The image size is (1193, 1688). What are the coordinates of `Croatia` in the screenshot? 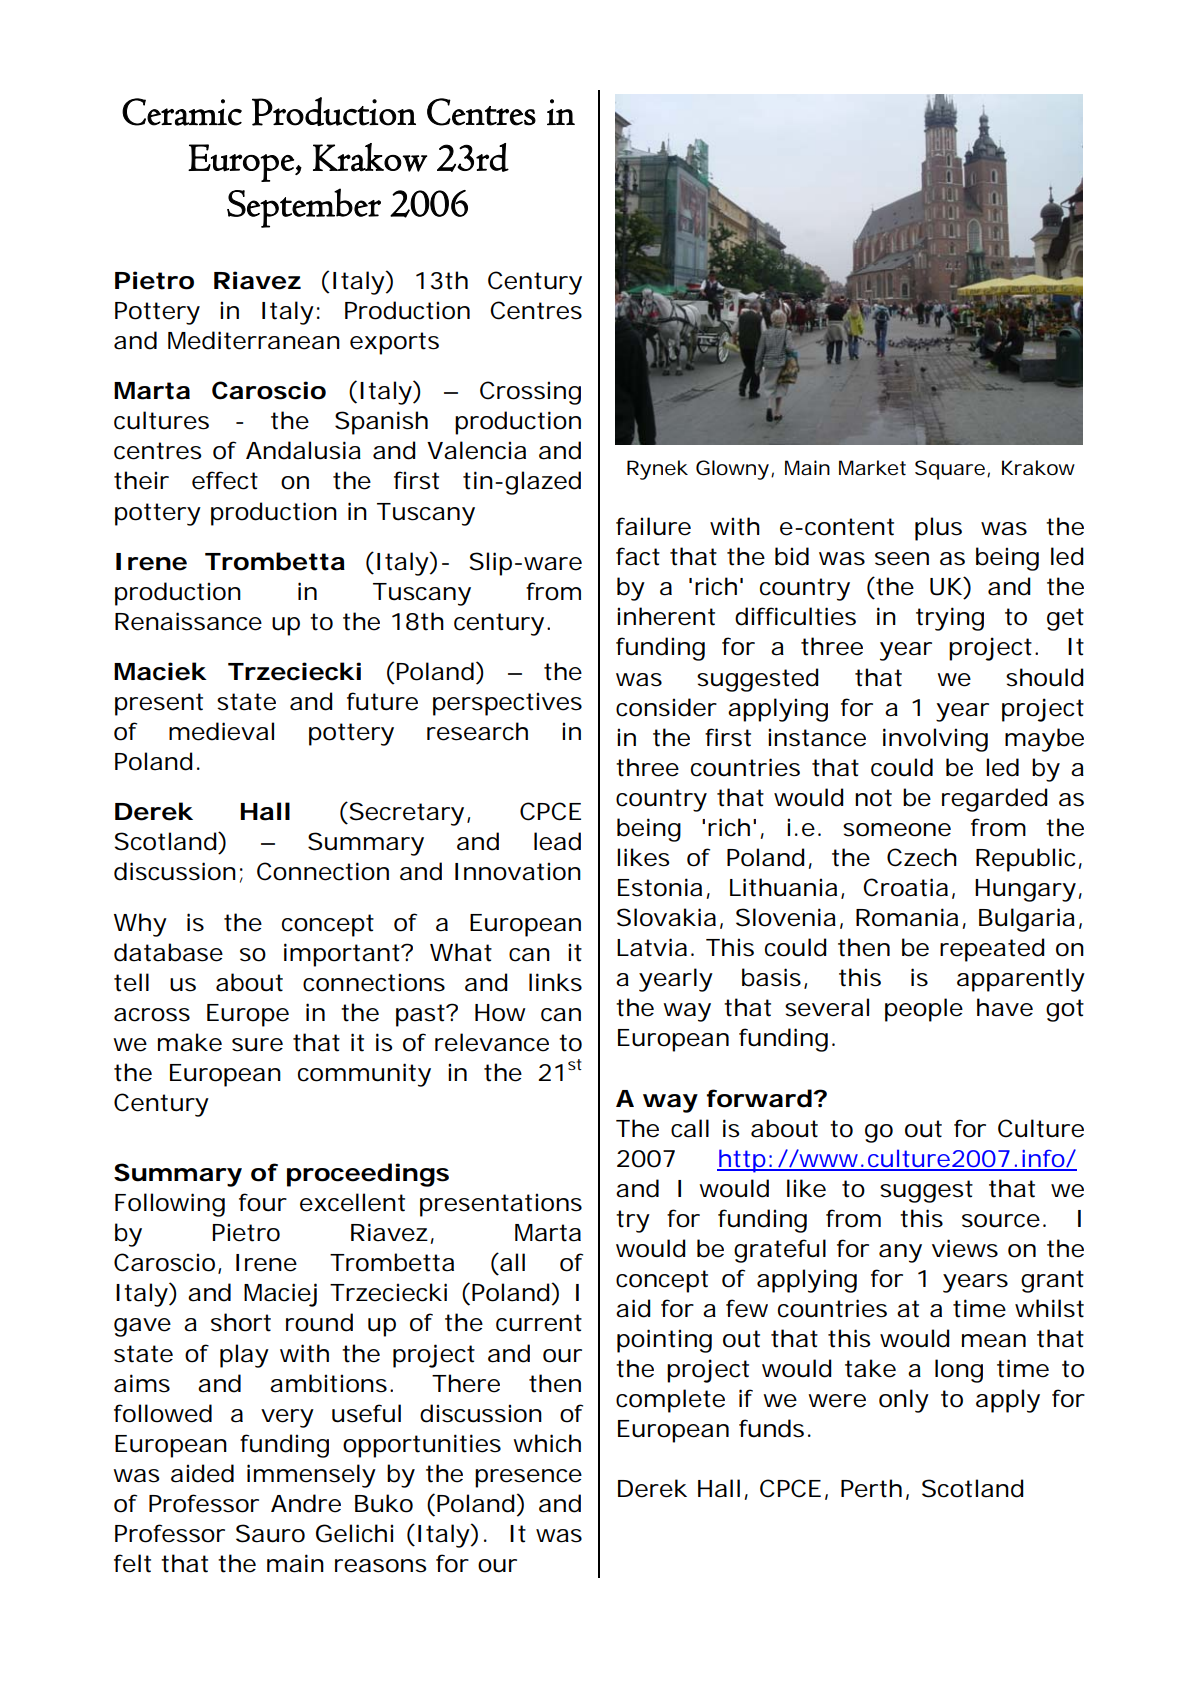 It's located at (905, 887).
